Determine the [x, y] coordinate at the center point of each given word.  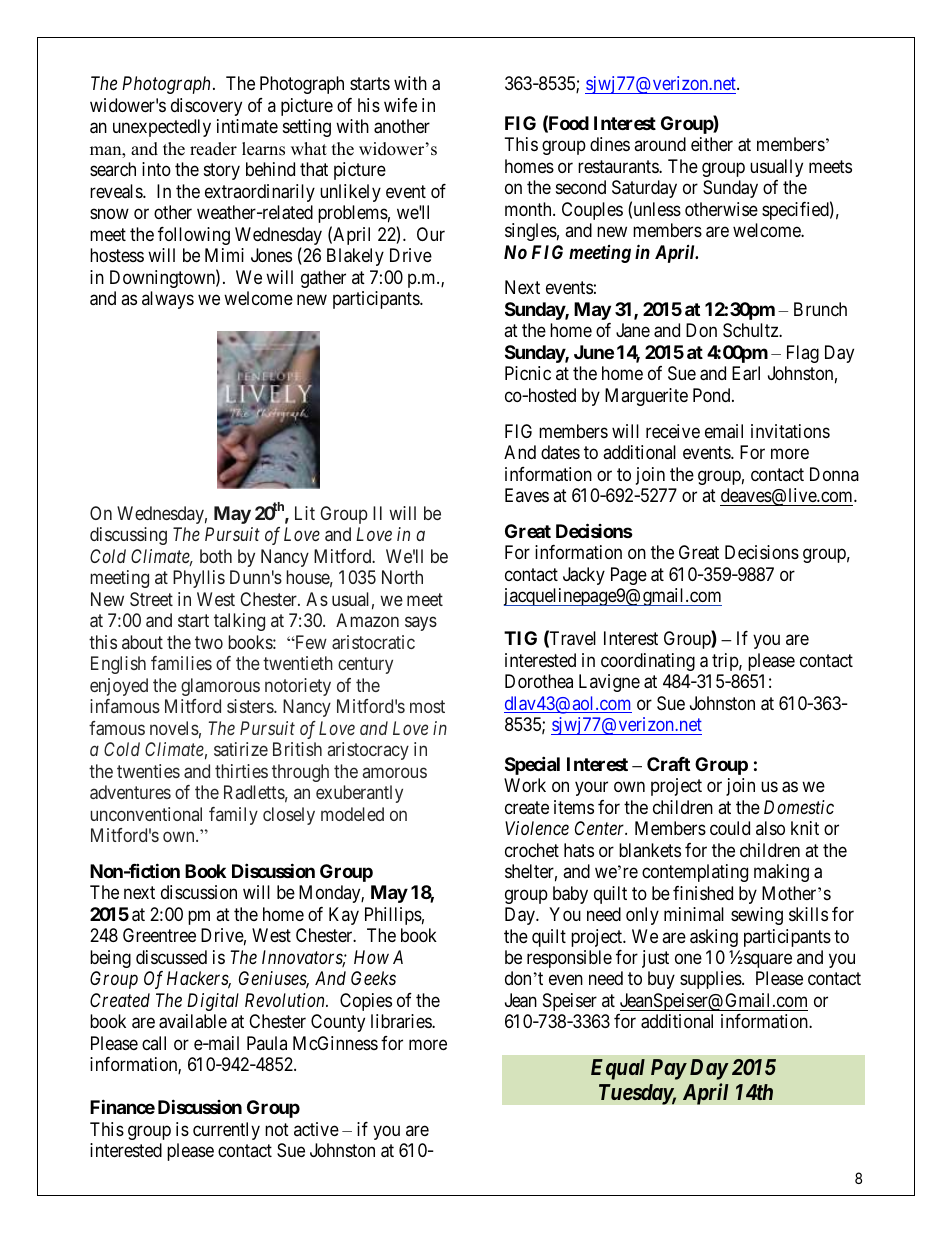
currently [226, 1131]
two [209, 642]
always [168, 300]
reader [213, 149]
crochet [532, 850]
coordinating [648, 662]
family [233, 816]
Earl [746, 373]
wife [400, 105]
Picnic [528, 373]
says [421, 624]
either [712, 144]
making [781, 873]
